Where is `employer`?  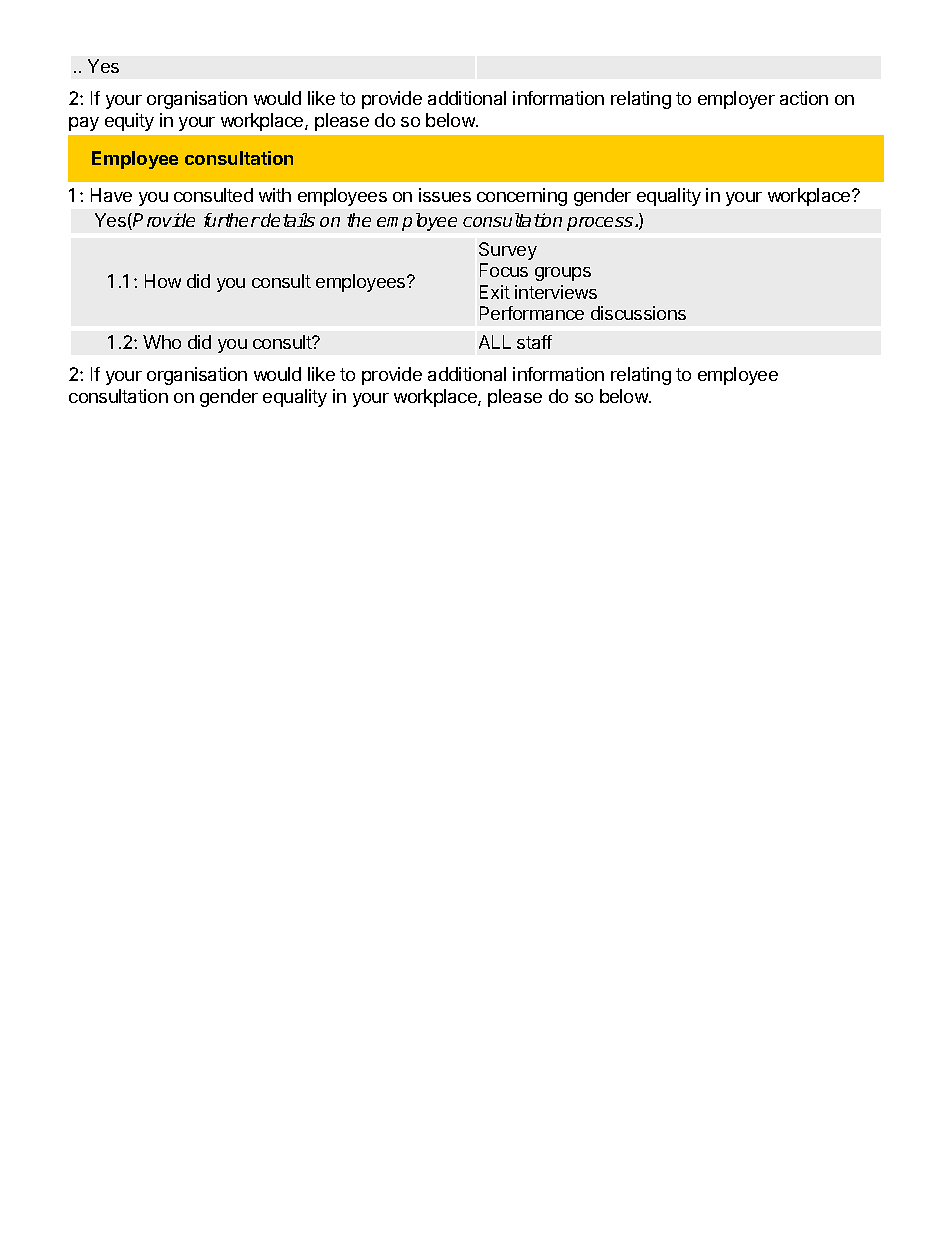 employer is located at coordinates (736, 100).
